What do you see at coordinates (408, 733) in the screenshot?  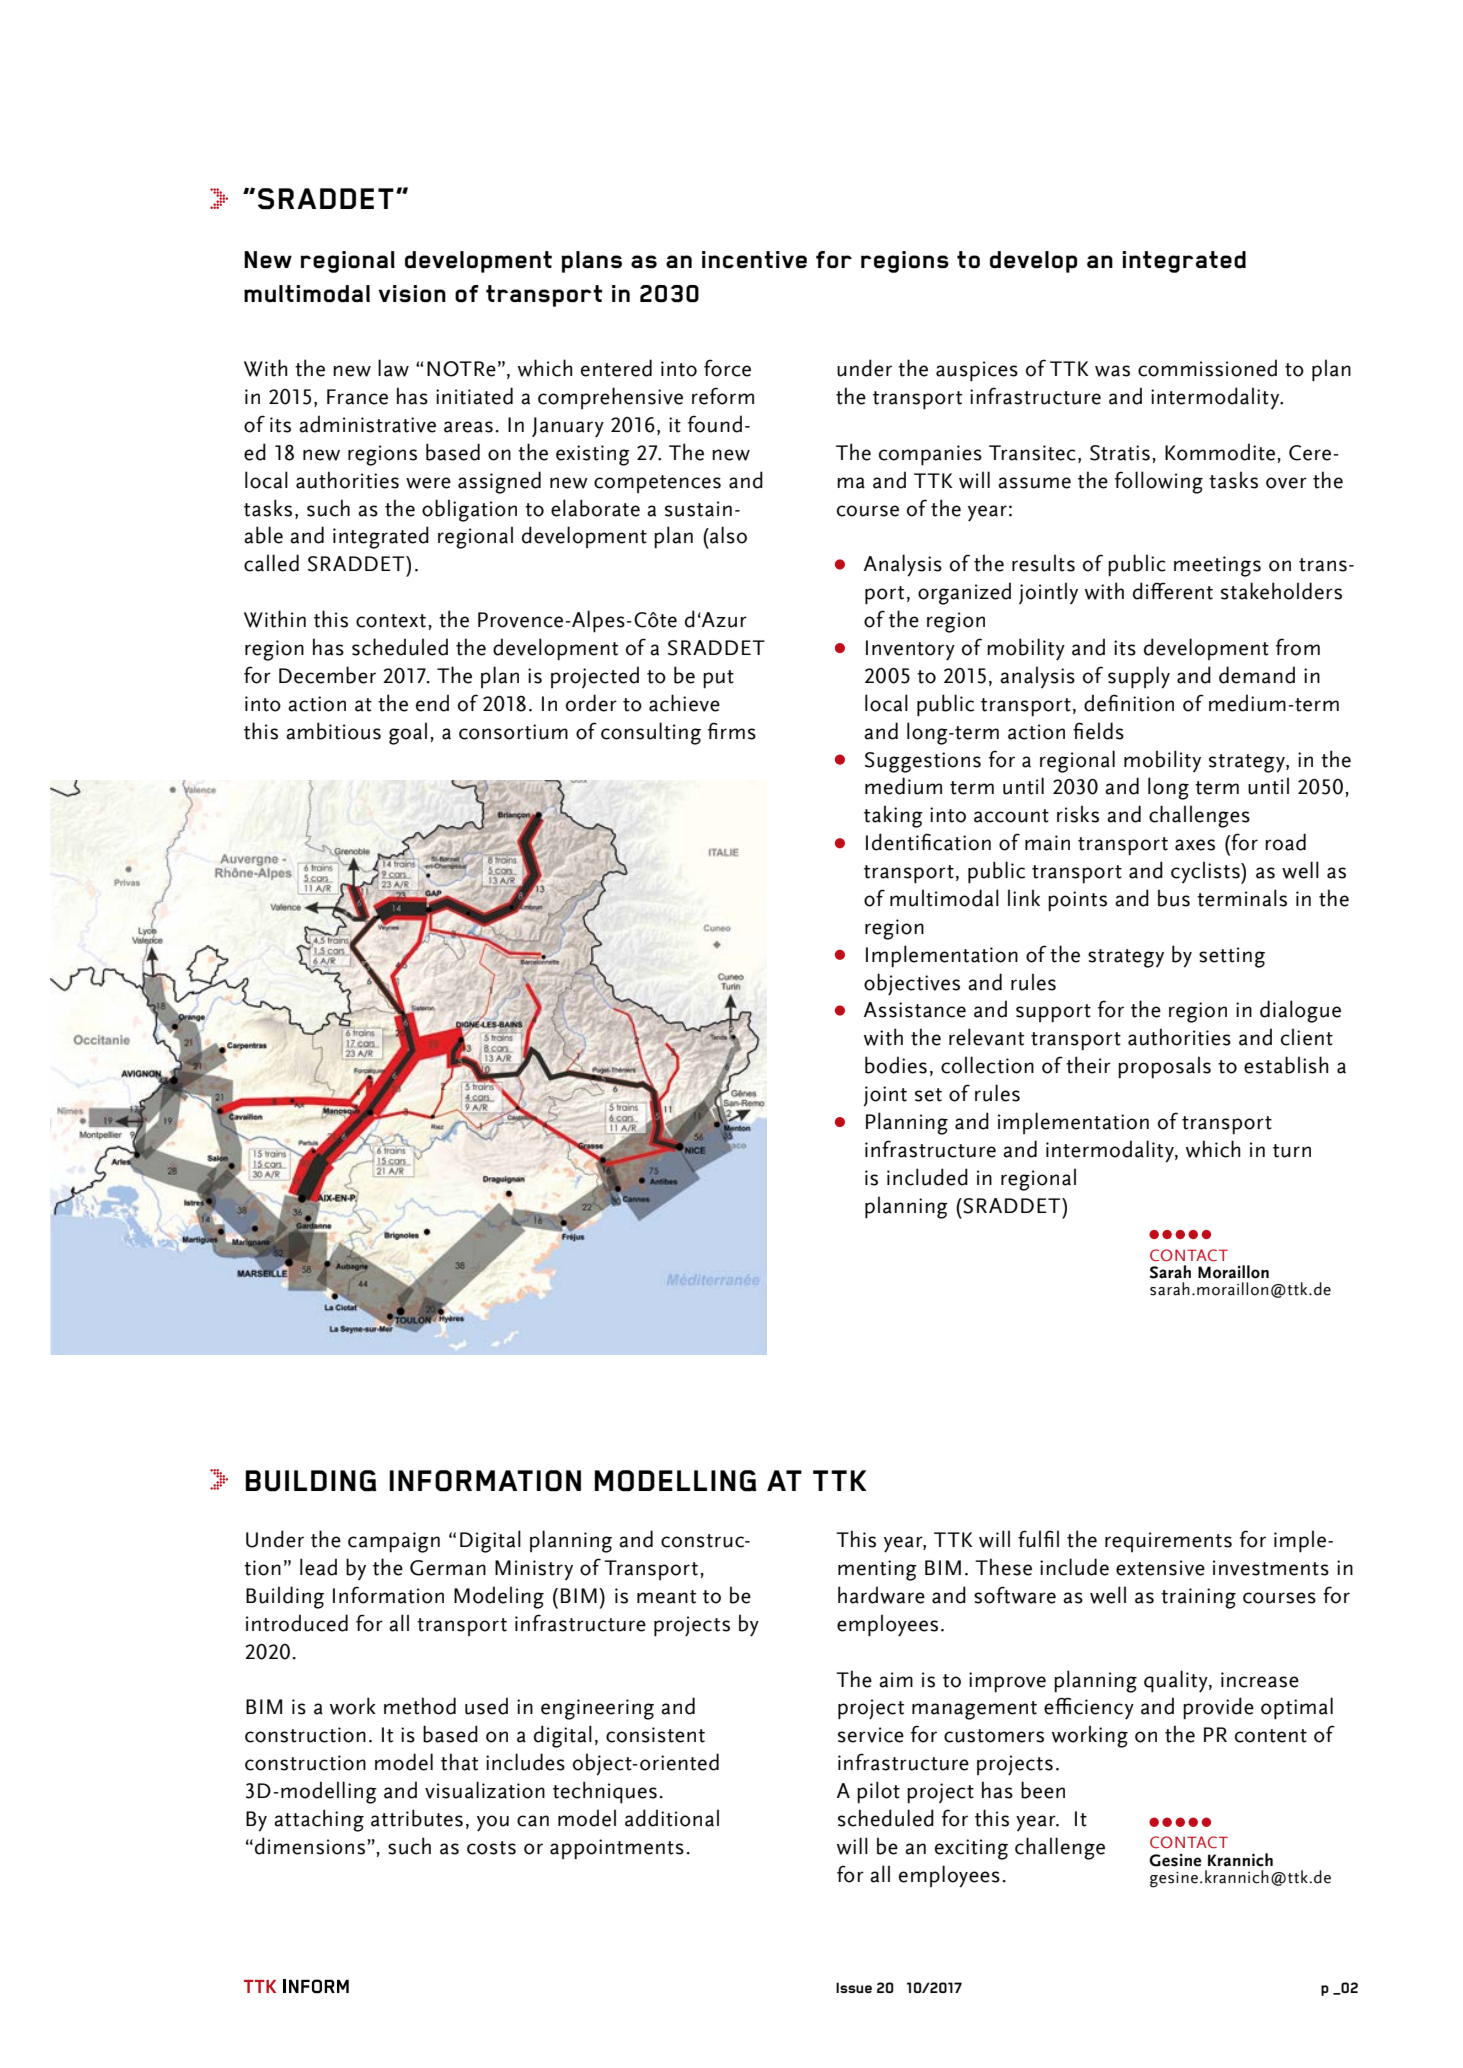 I see `goal` at bounding box center [408, 733].
